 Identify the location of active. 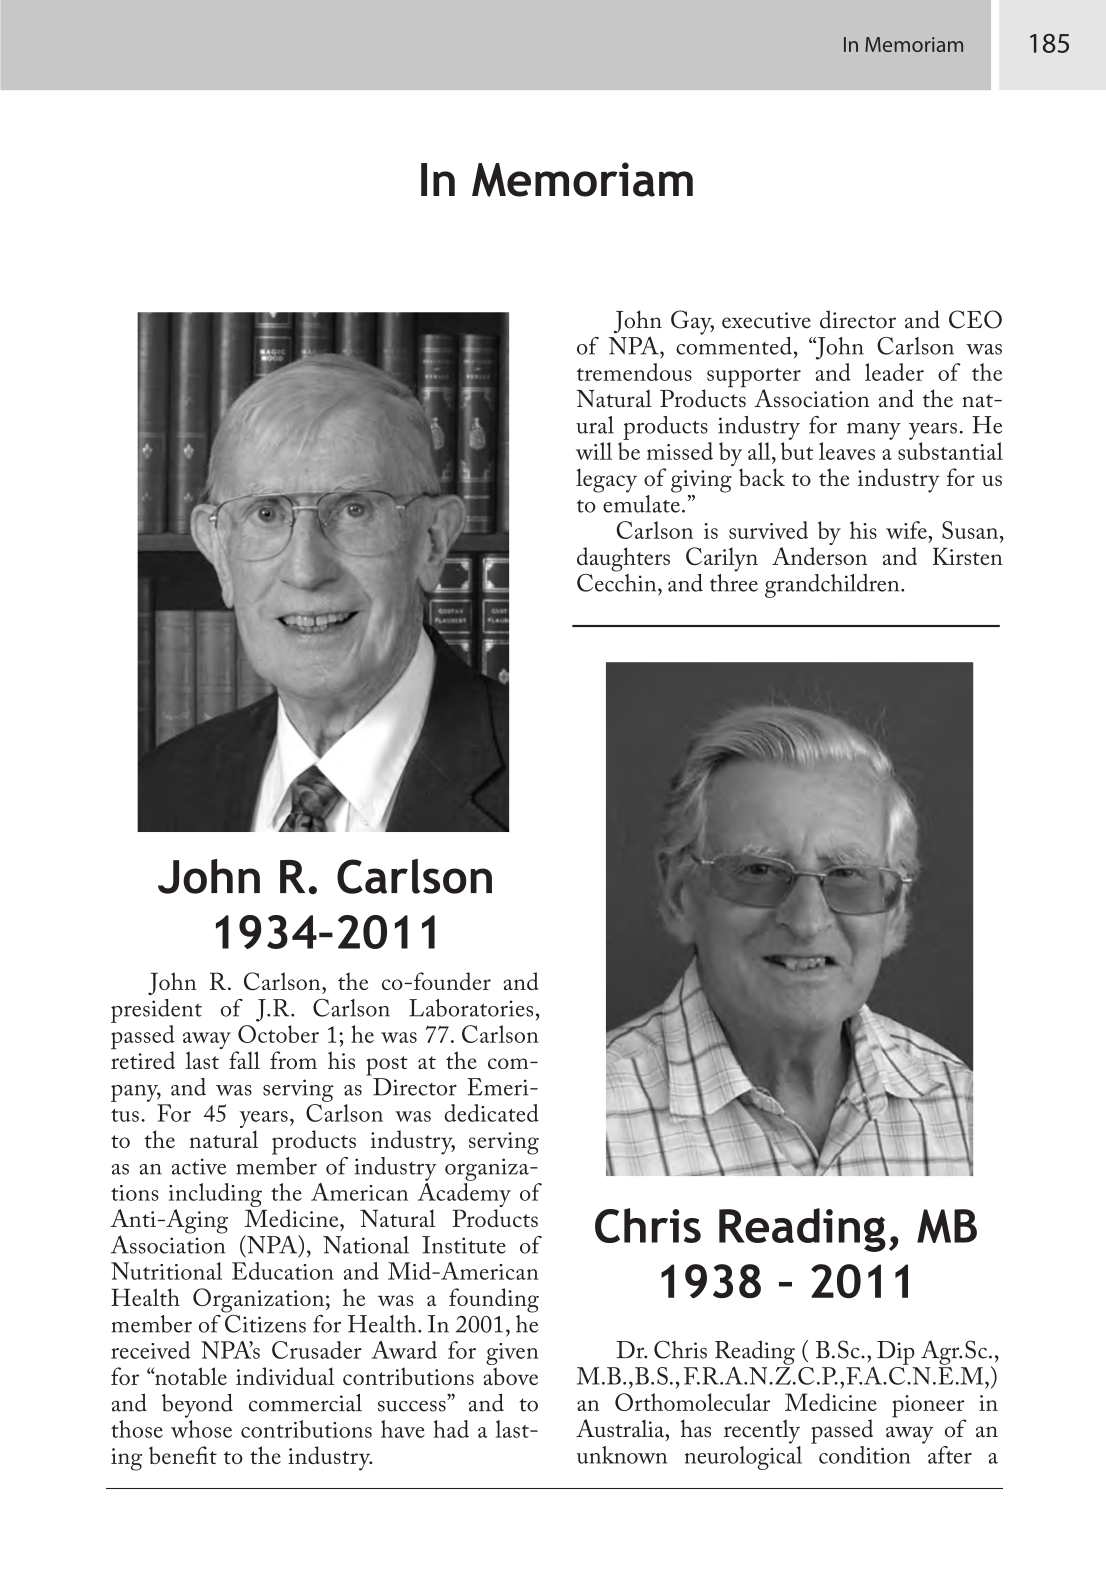
(199, 1166).
